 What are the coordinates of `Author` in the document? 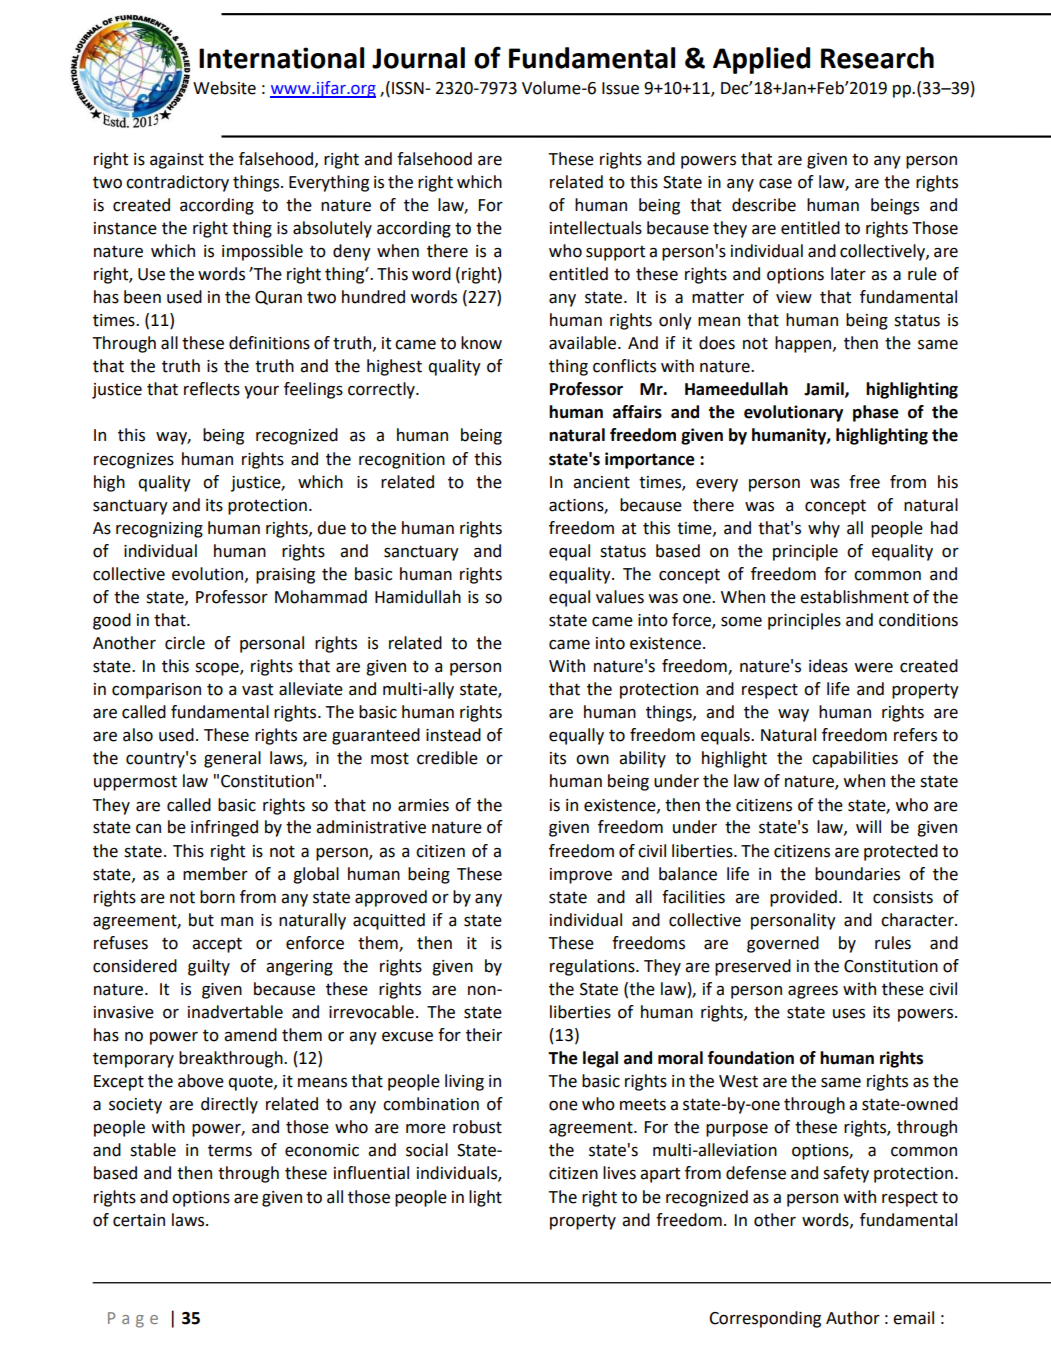 It's located at (853, 1318).
